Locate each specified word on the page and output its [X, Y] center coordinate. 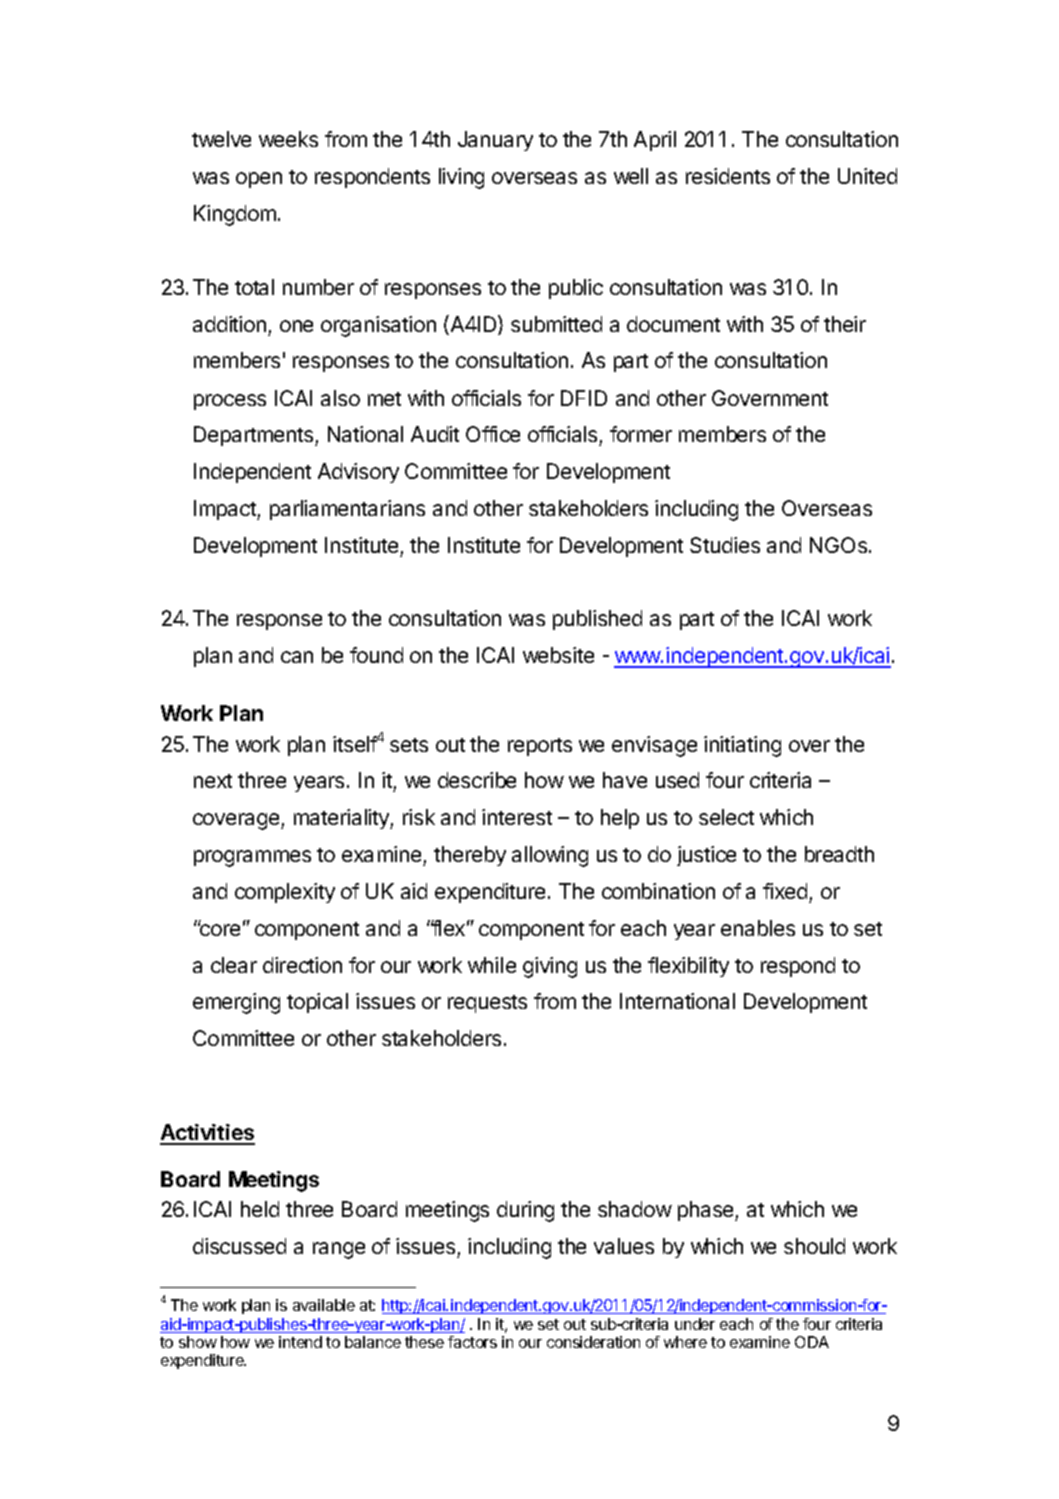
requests [487, 1004]
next [213, 781]
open [259, 180]
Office [493, 434]
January [495, 141]
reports [540, 747]
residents [728, 176]
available [324, 1305]
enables [758, 928]
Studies [725, 545]
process [230, 402]
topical [317, 1003]
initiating [742, 746]
